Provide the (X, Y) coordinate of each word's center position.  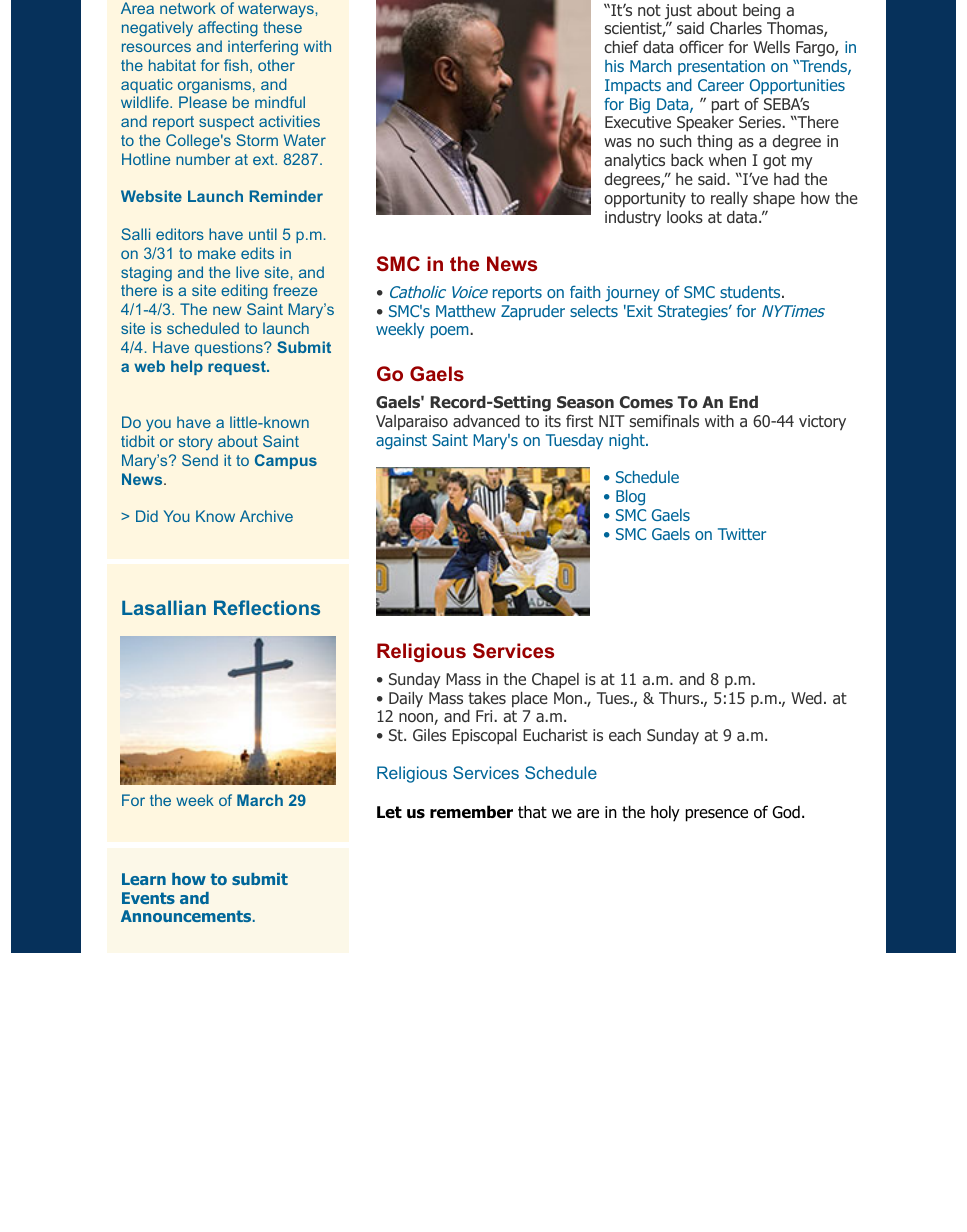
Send (200, 460)
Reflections (267, 607)
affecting (228, 29)
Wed (806, 697)
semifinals (664, 420)
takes (487, 698)
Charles (736, 27)
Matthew (466, 311)
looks (685, 216)
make (217, 253)
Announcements (187, 916)
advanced (486, 420)
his (614, 66)
